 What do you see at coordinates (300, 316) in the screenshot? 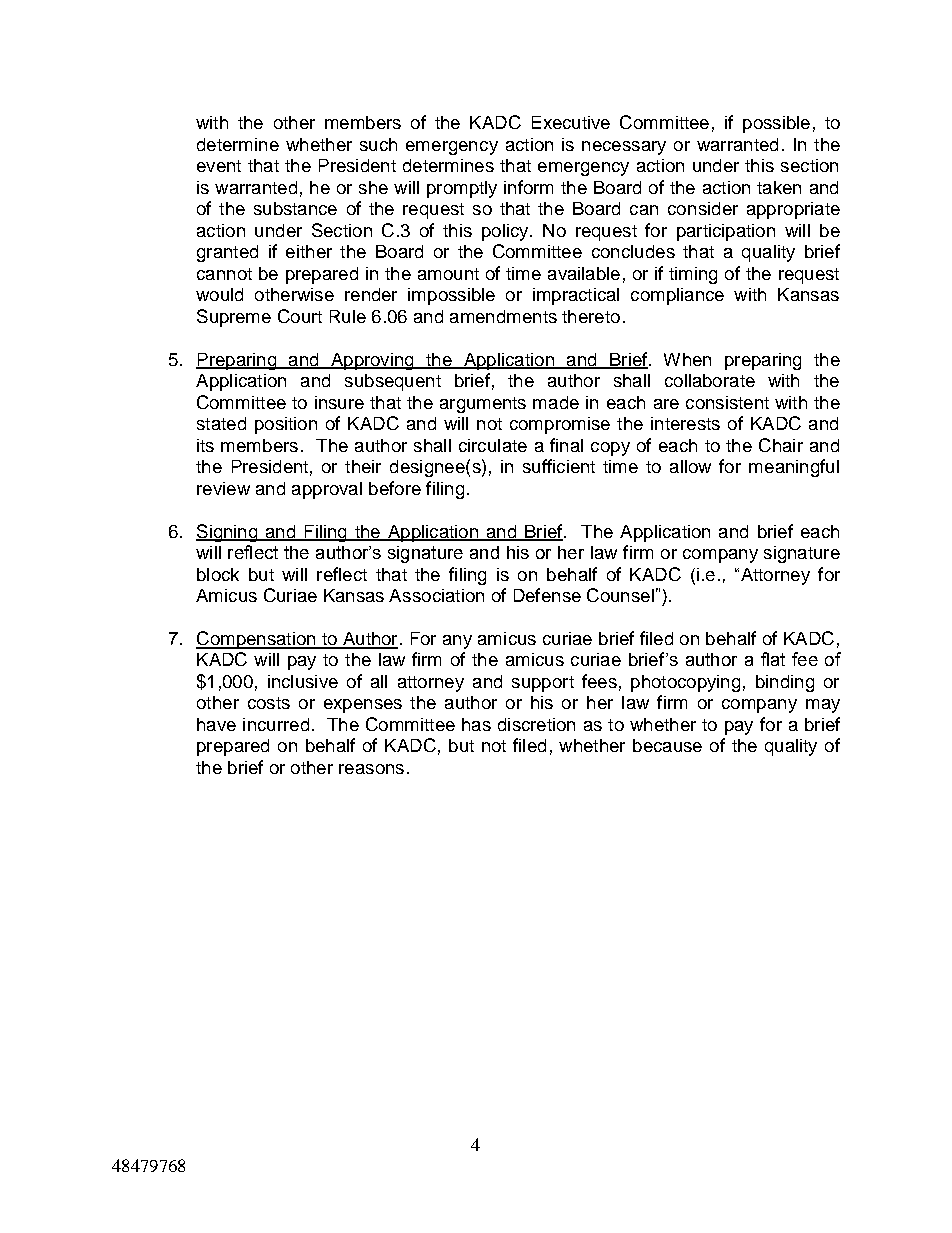
I see `Court` at bounding box center [300, 316].
